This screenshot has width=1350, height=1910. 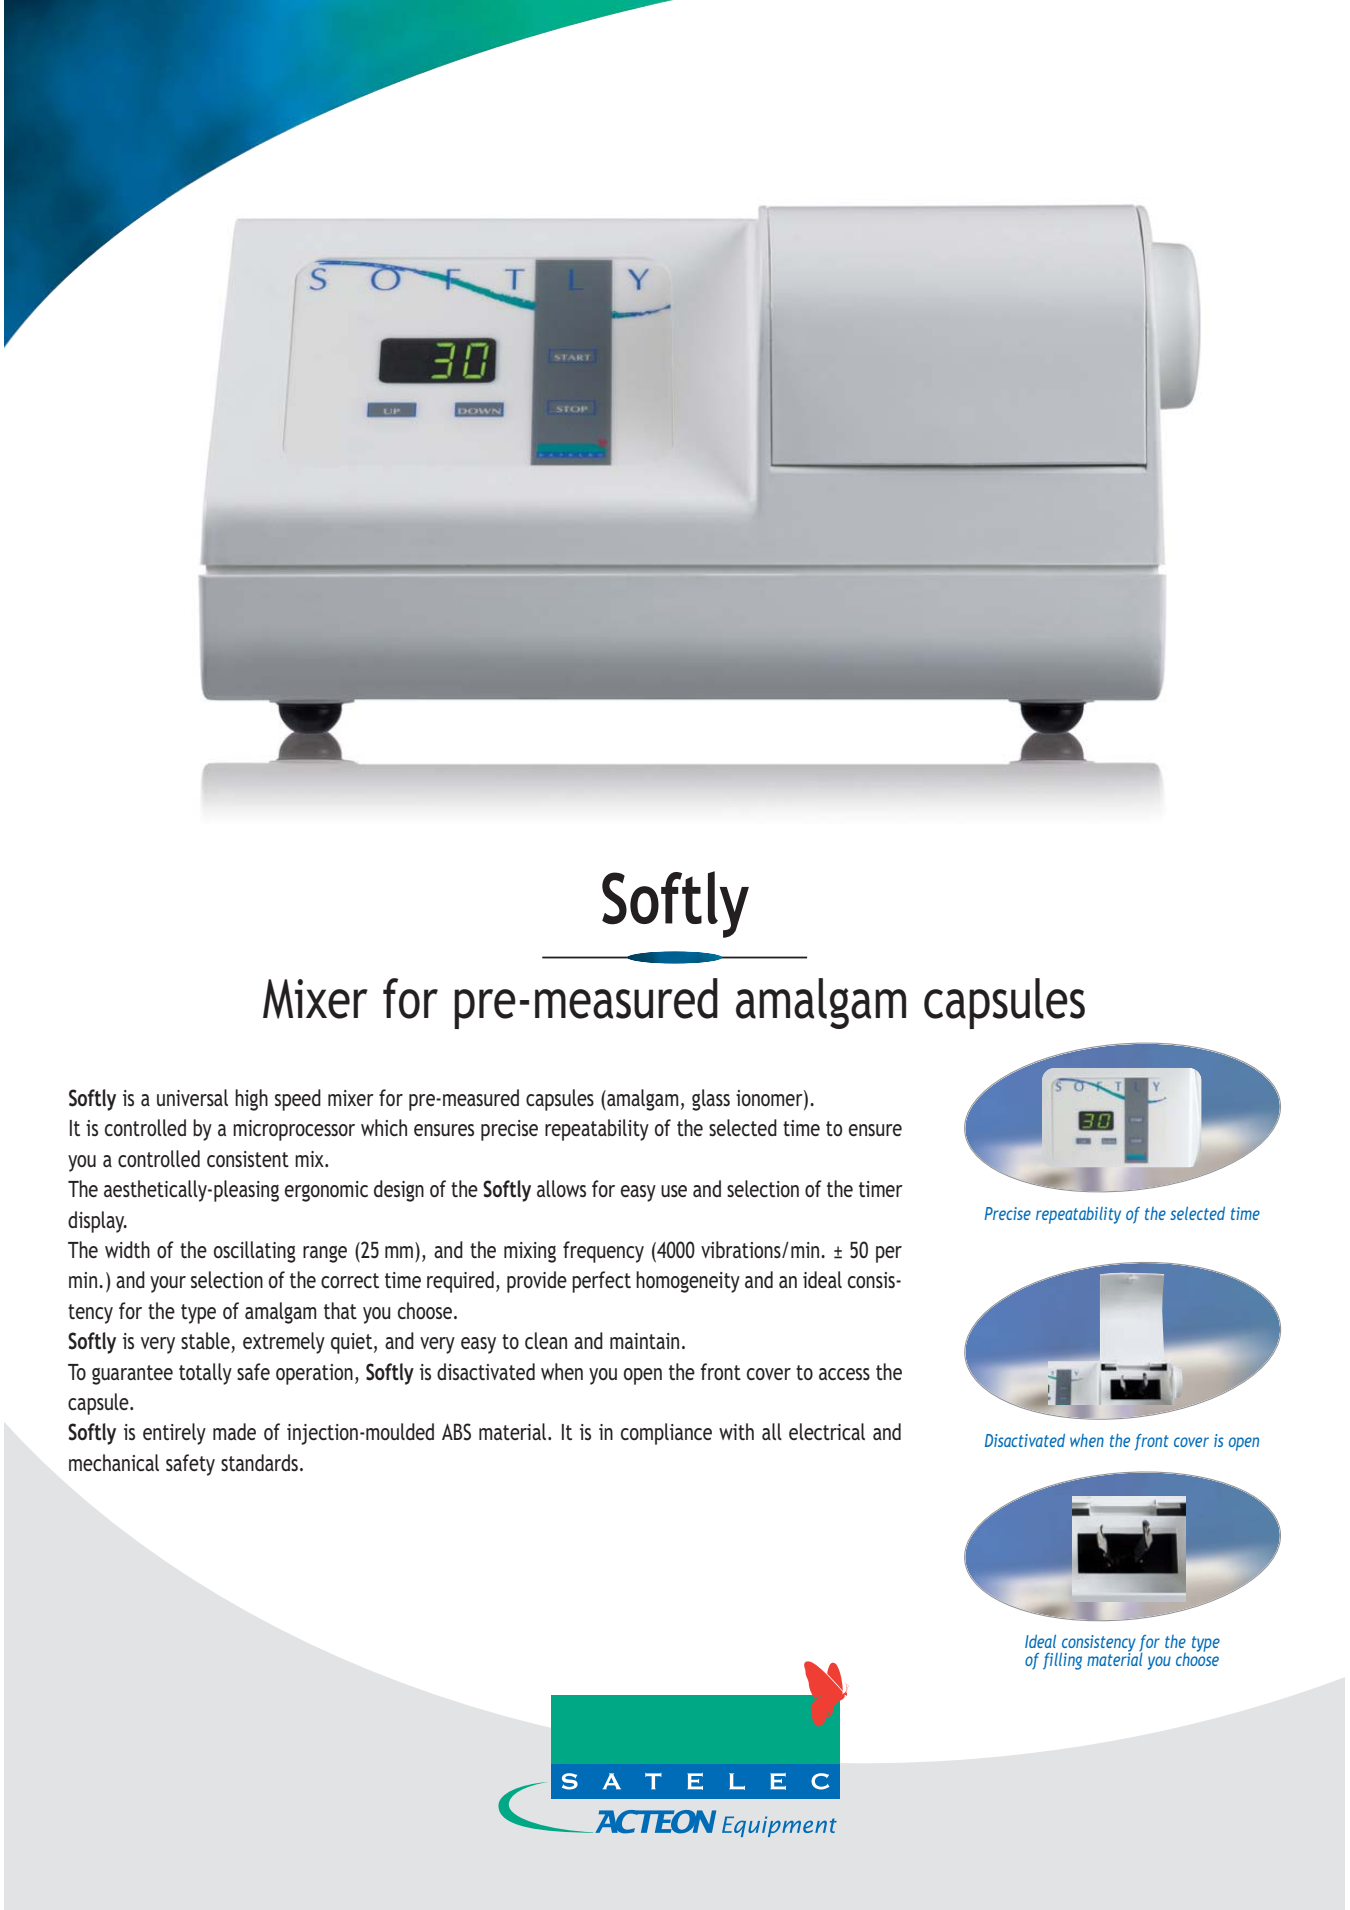 I want to click on homogeneity, so click(x=688, y=1282).
